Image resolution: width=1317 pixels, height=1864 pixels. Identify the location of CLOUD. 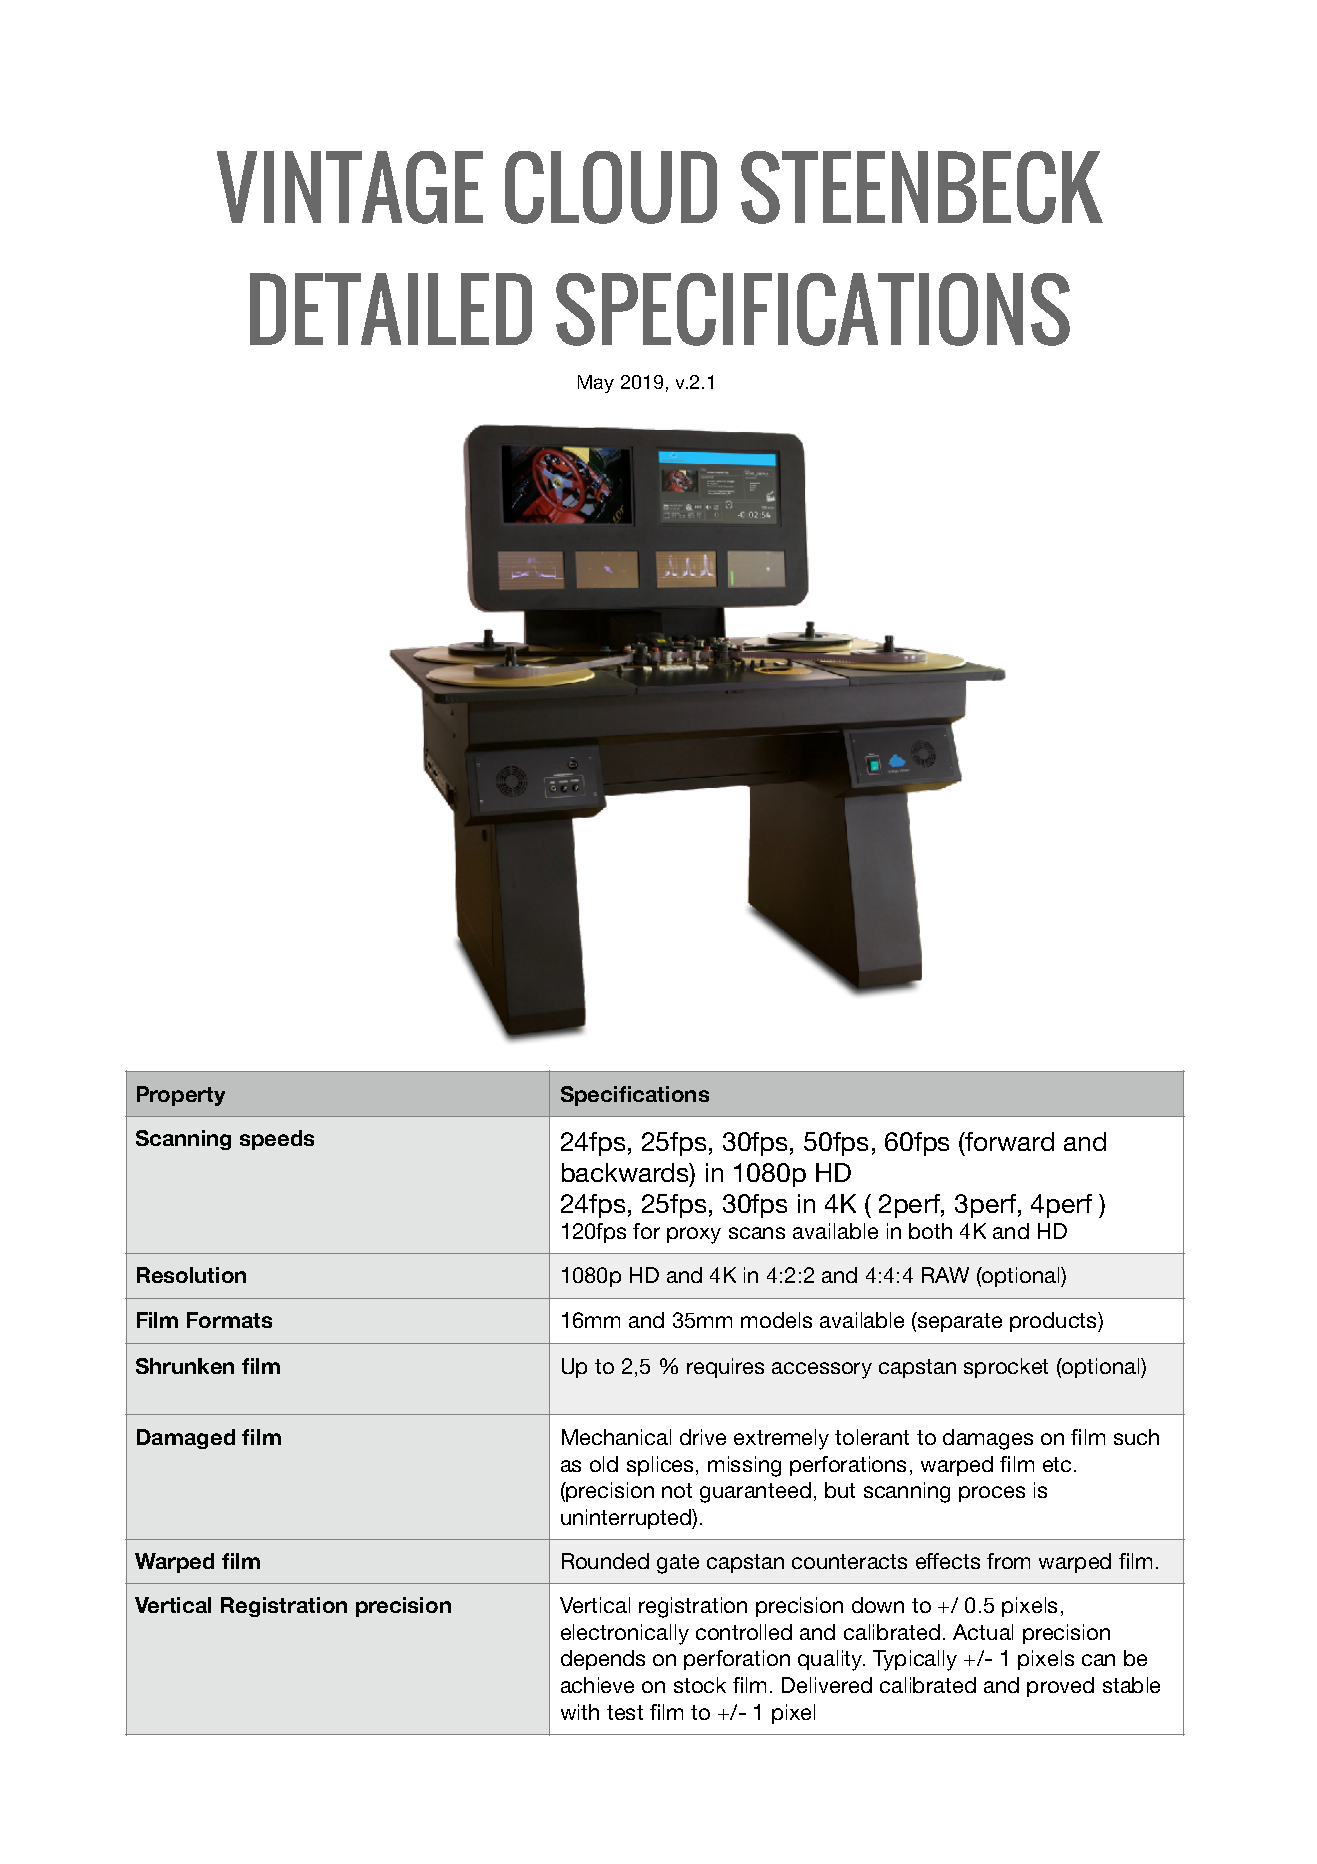
(611, 187).
